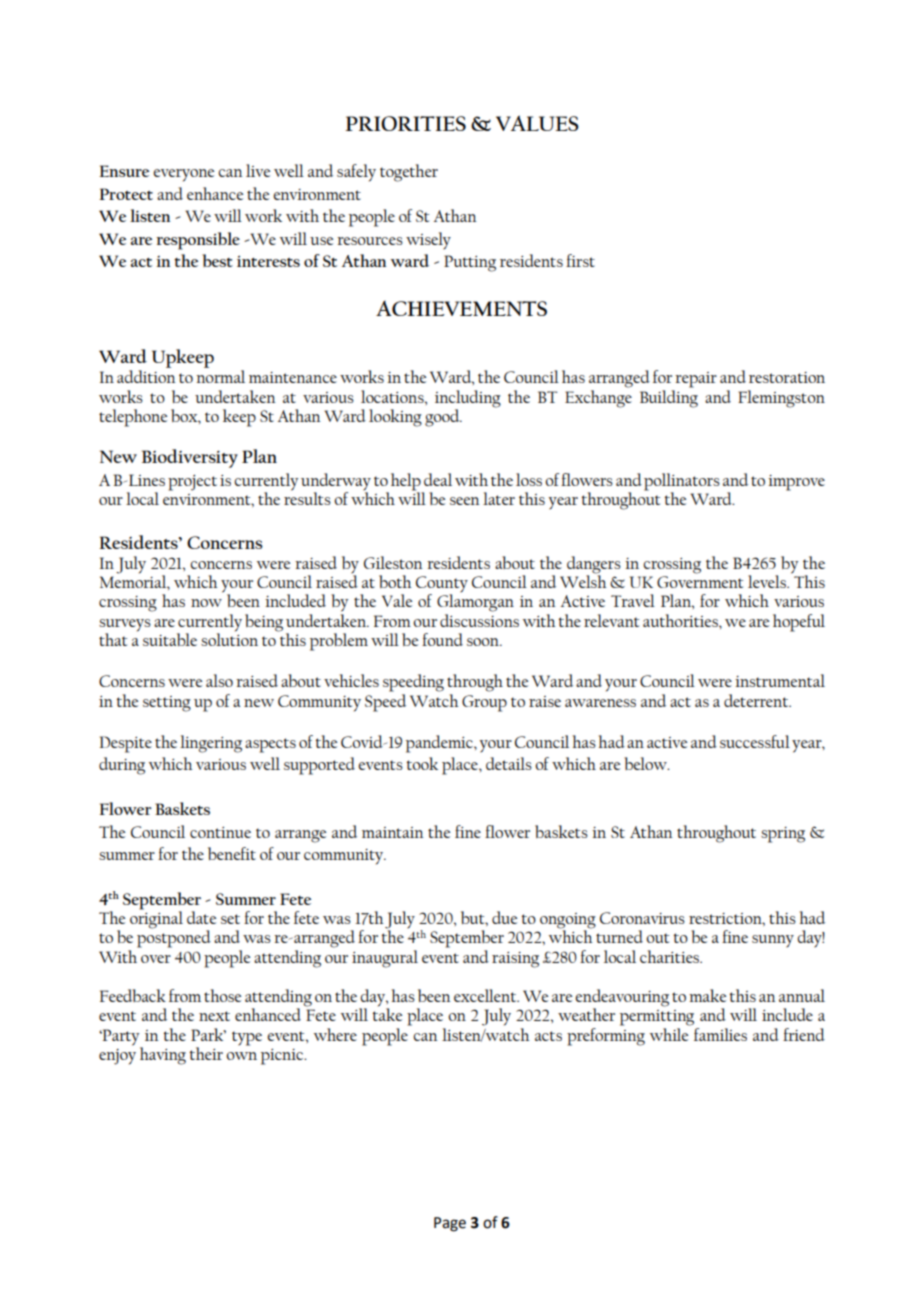  What do you see at coordinates (450, 1224) in the screenshot?
I see `Page` at bounding box center [450, 1224].
